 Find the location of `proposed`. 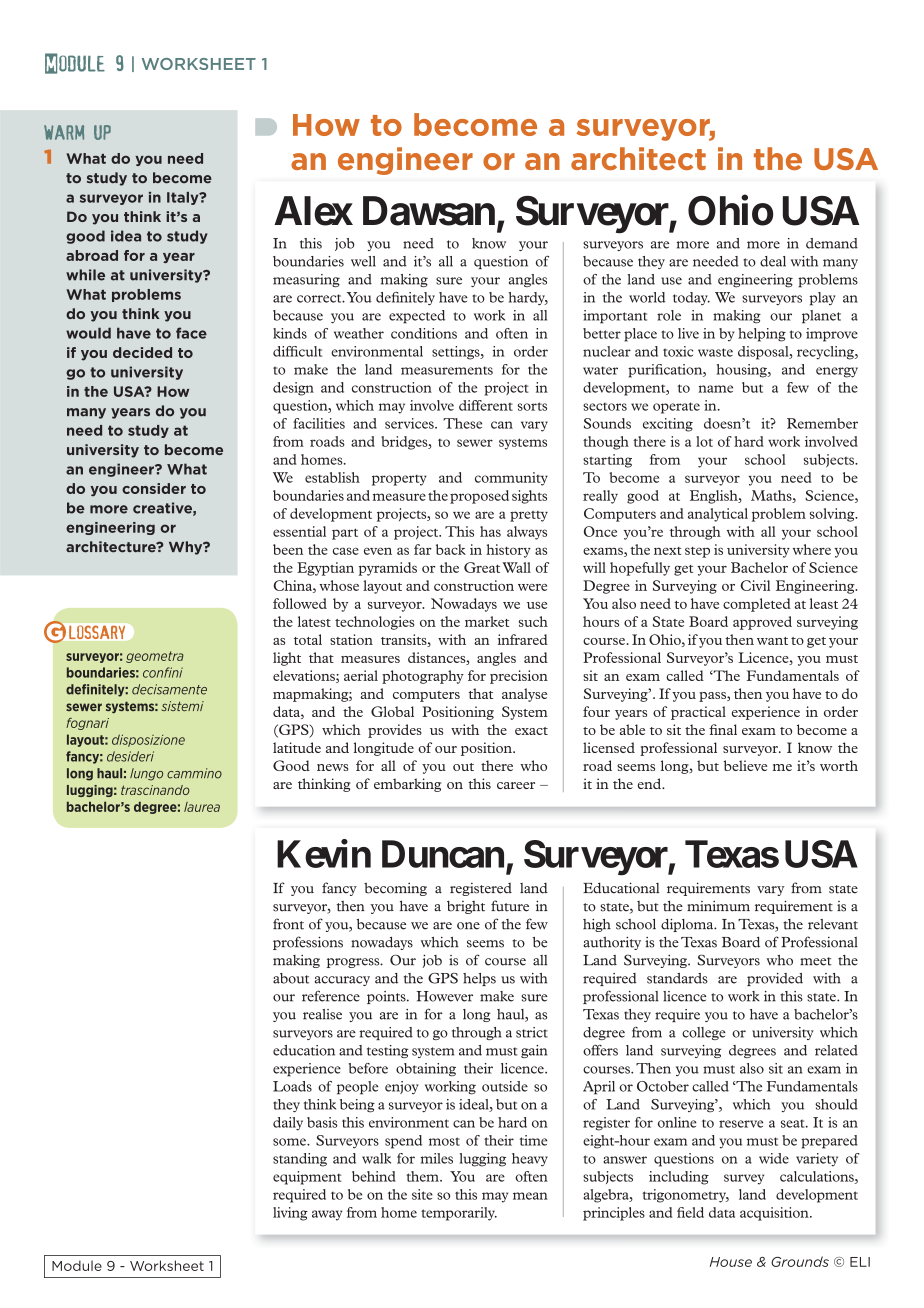

proposed is located at coordinates (479, 497).
